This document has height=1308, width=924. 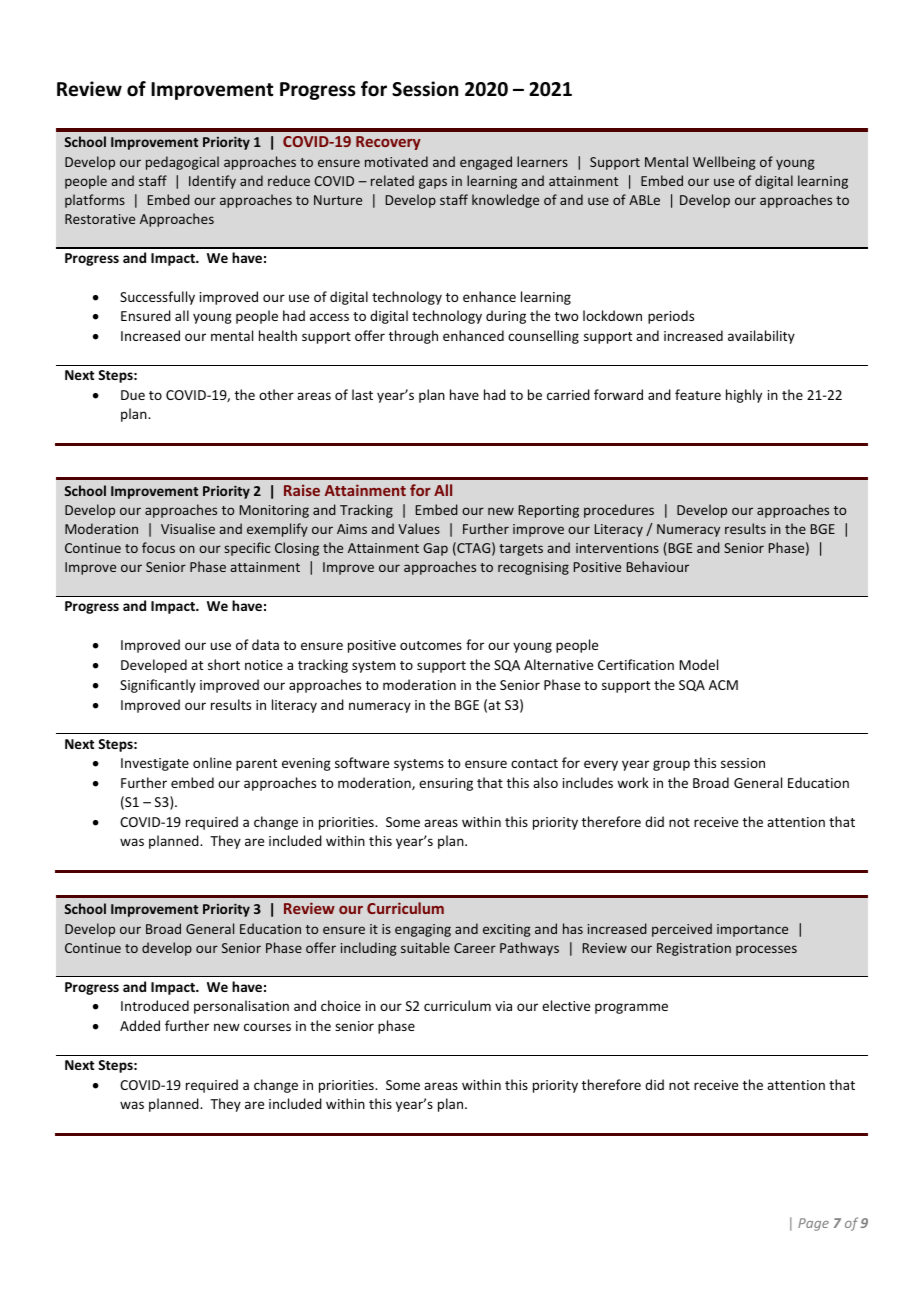 I want to click on outcomes, so click(x=431, y=645).
